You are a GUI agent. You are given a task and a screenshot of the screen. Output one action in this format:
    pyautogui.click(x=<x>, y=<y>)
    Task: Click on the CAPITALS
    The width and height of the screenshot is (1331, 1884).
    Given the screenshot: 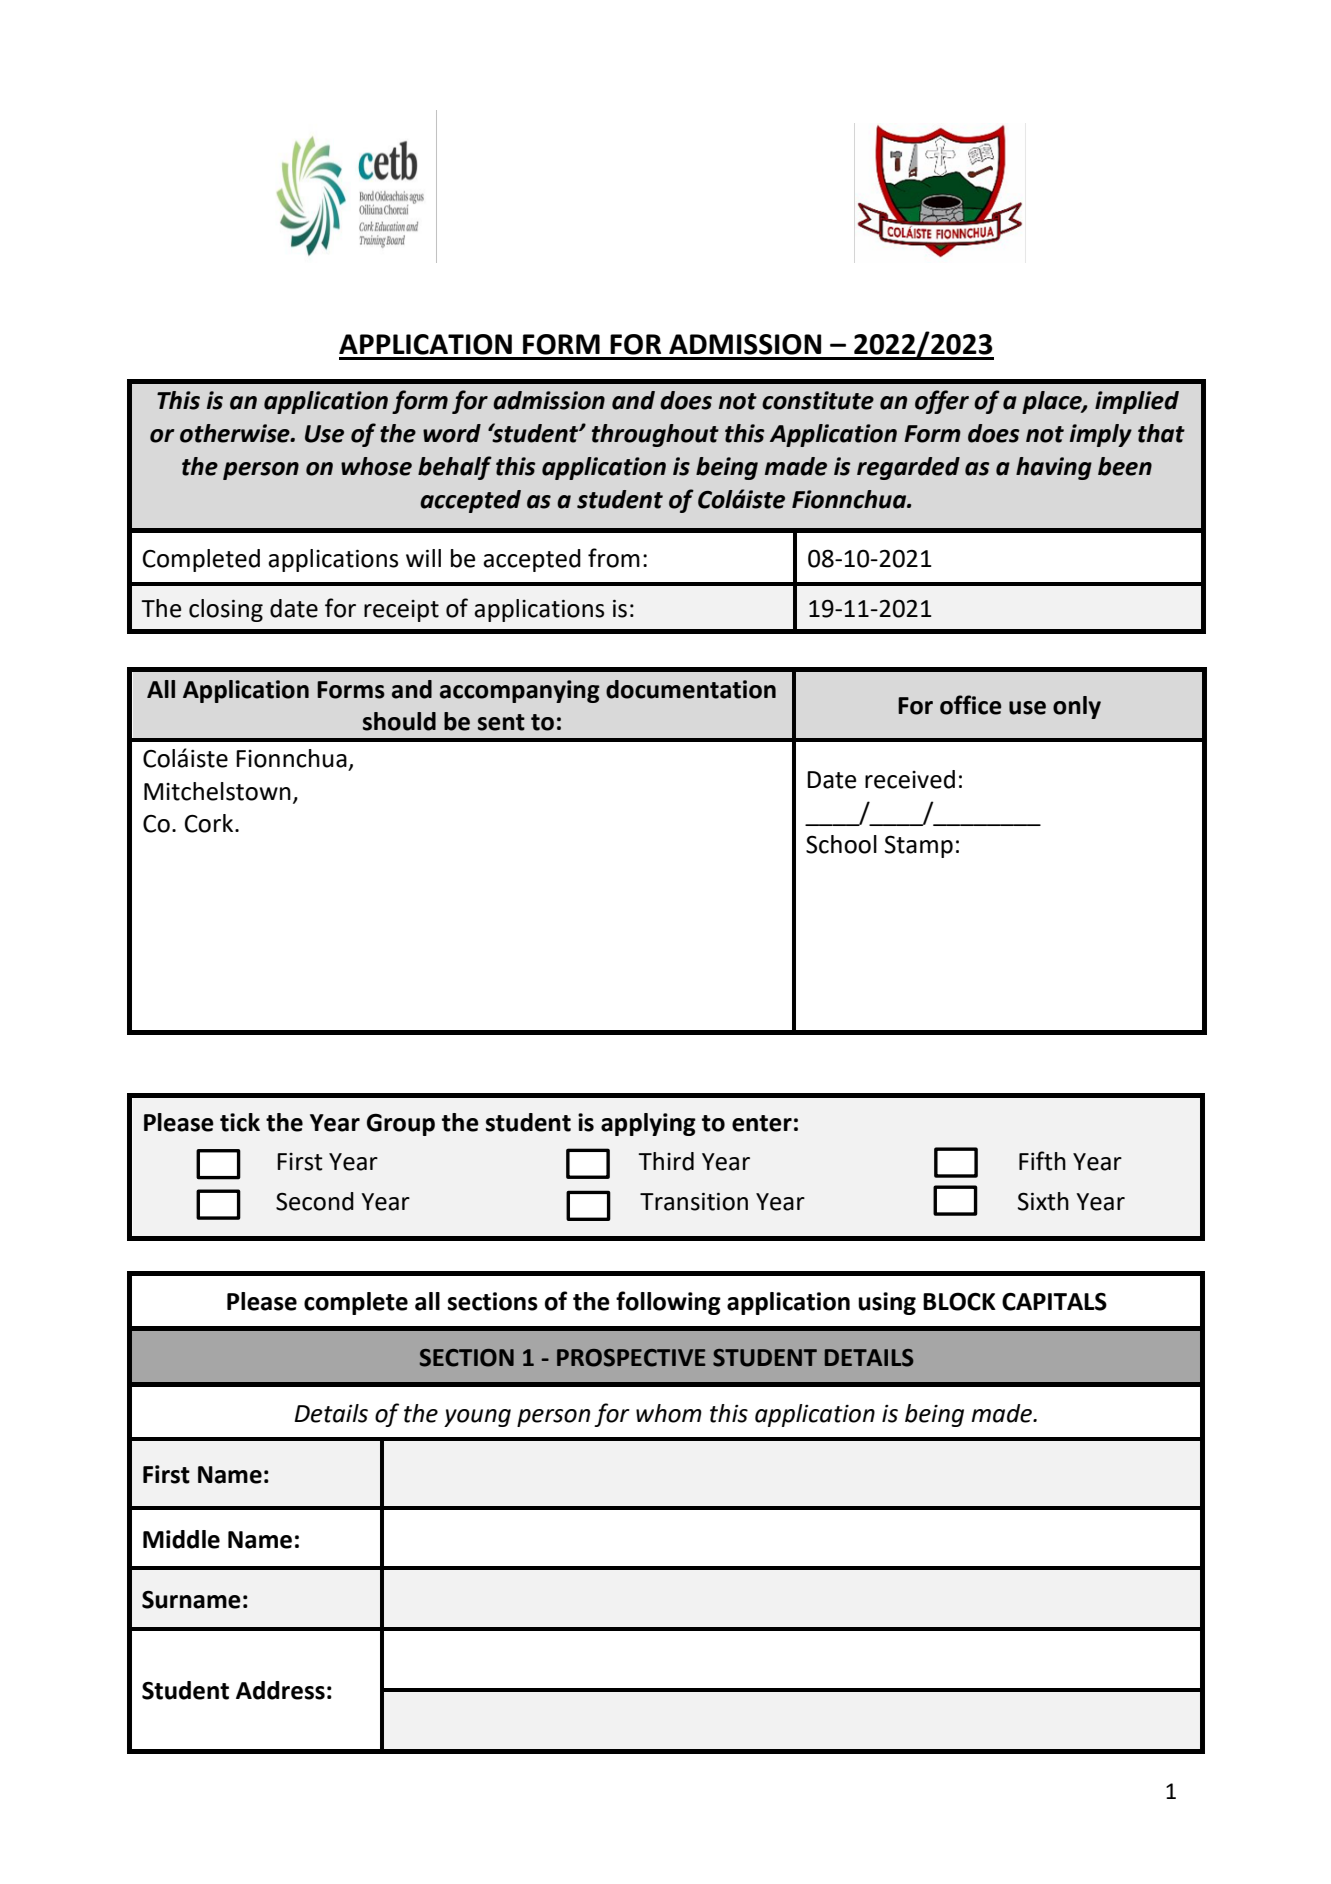 What is the action you would take?
    pyautogui.click(x=1054, y=1301)
